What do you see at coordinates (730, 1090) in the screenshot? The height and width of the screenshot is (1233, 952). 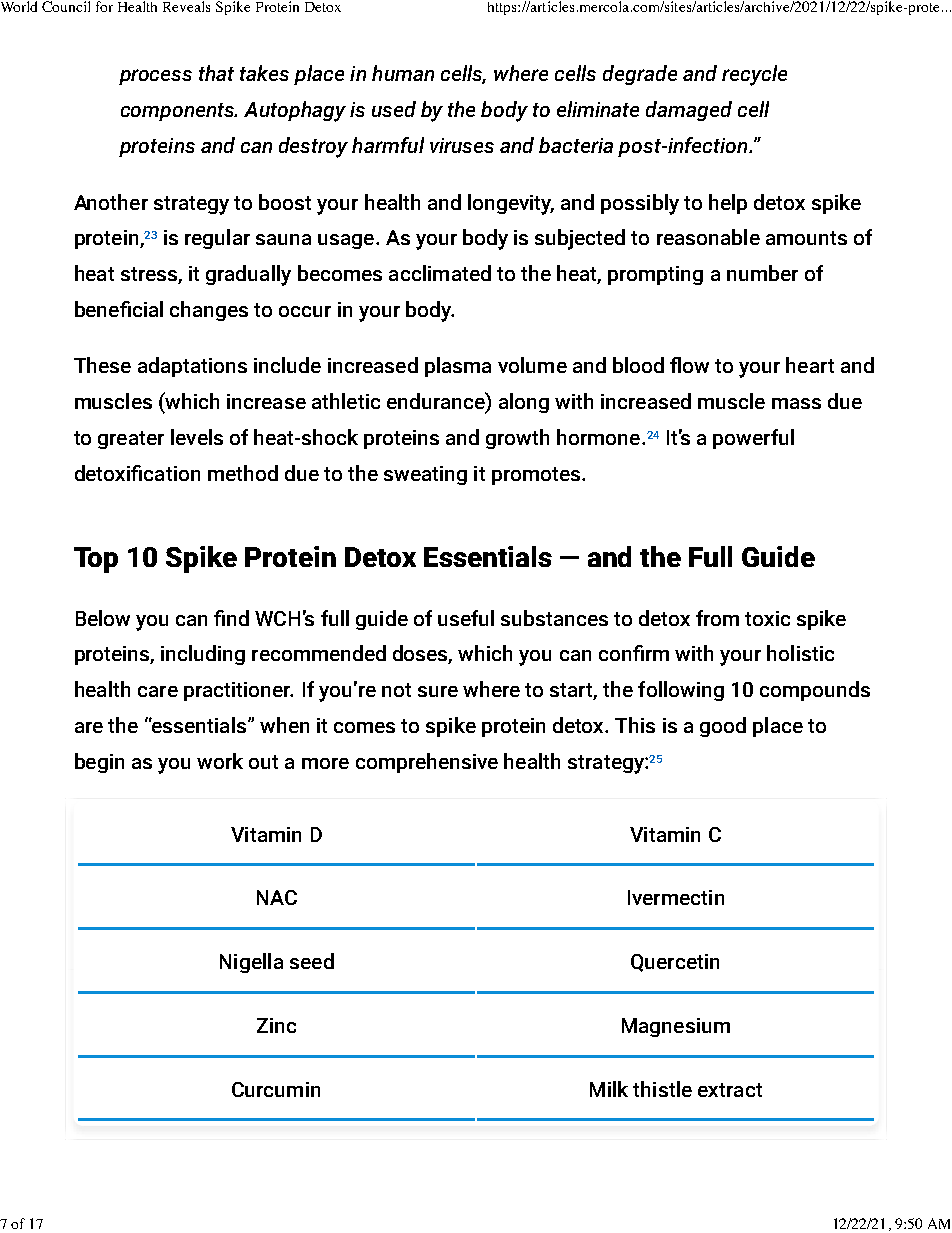 I see `extract` at bounding box center [730, 1090].
